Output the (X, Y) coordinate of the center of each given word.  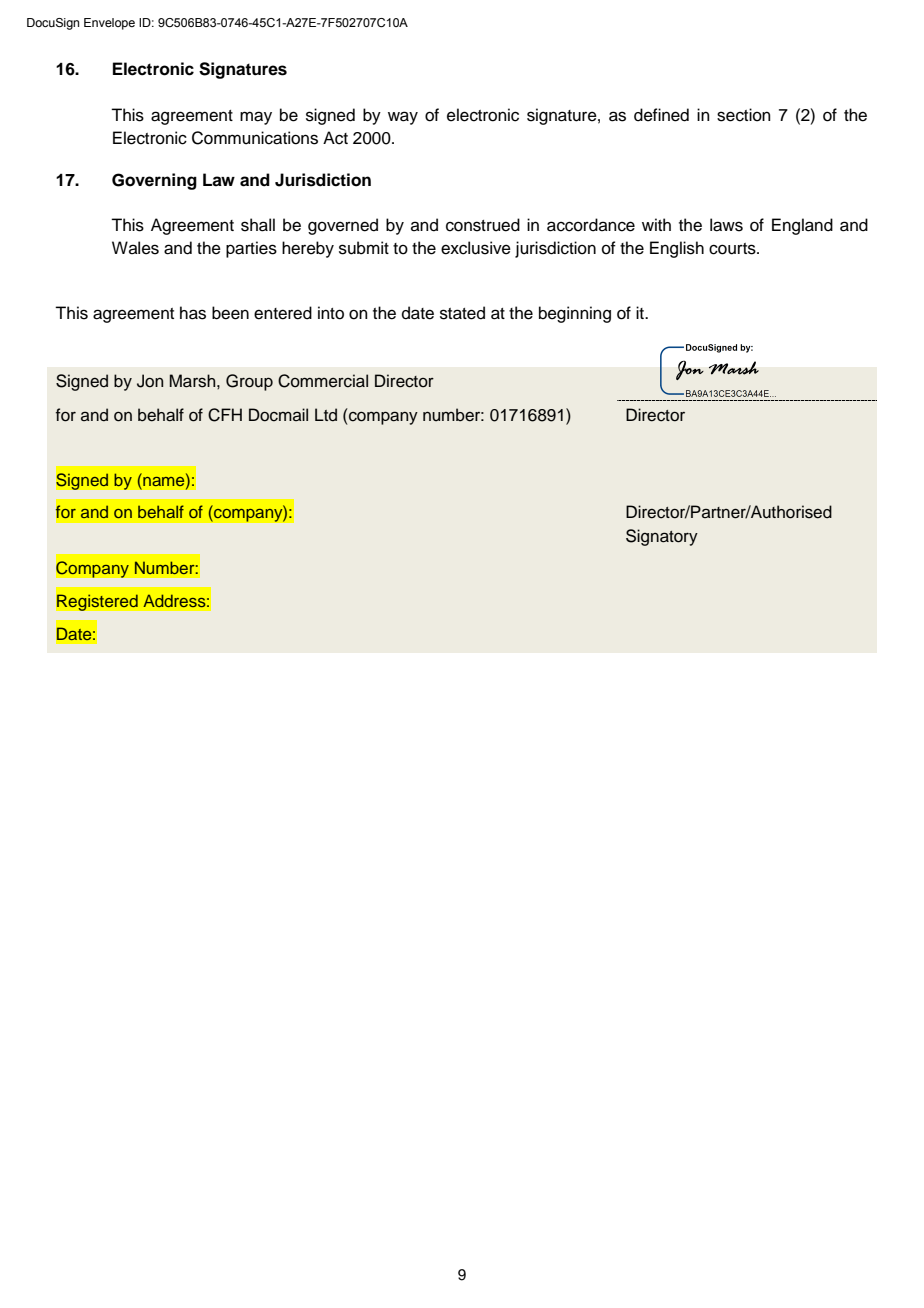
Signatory (662, 537)
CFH (225, 415)
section (744, 115)
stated (462, 313)
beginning (575, 314)
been (230, 313)
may (256, 118)
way (403, 118)
